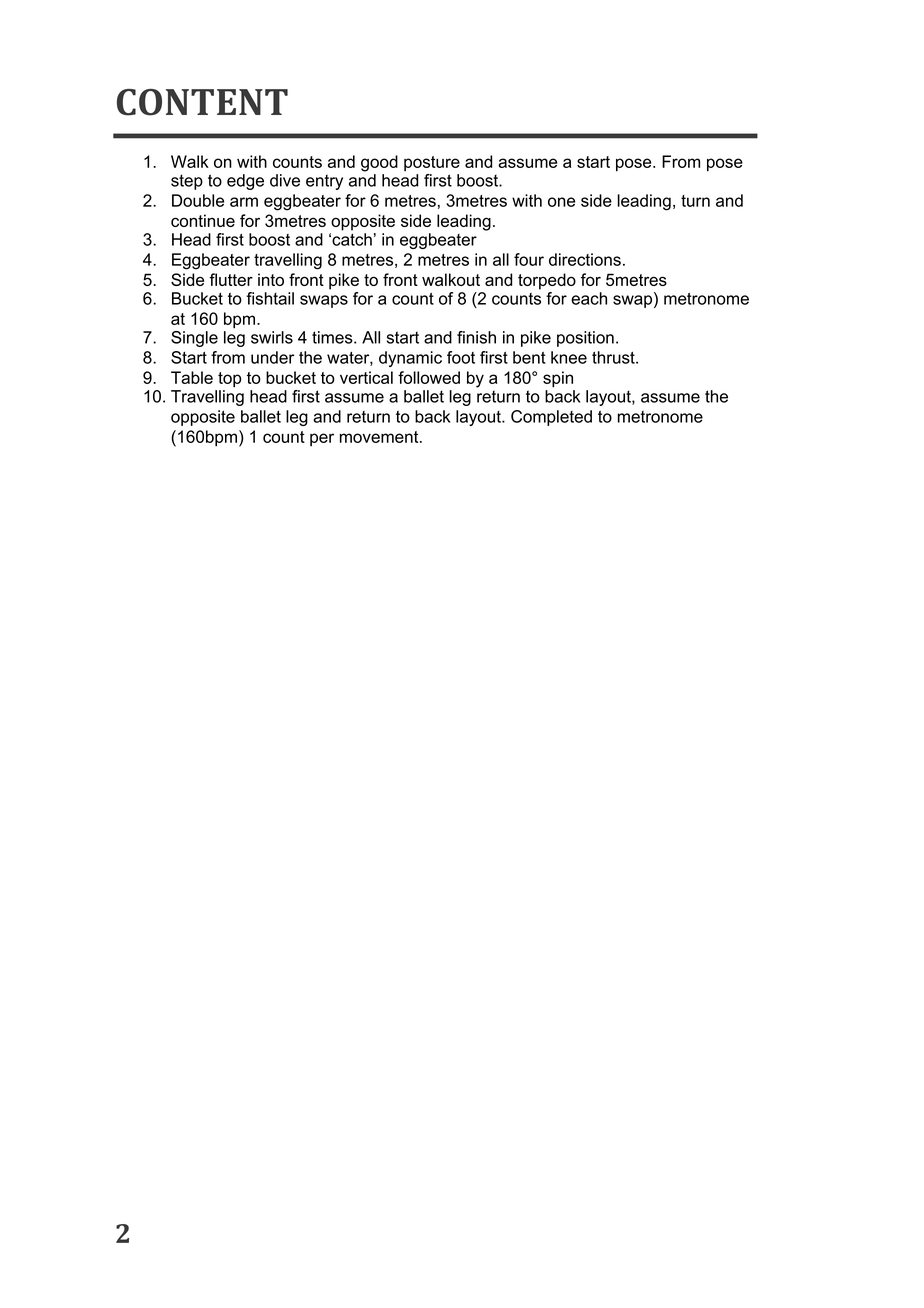 Image resolution: width=924 pixels, height=1308 pixels. Describe the element at coordinates (432, 163) in the document. I see `posture` at that location.
